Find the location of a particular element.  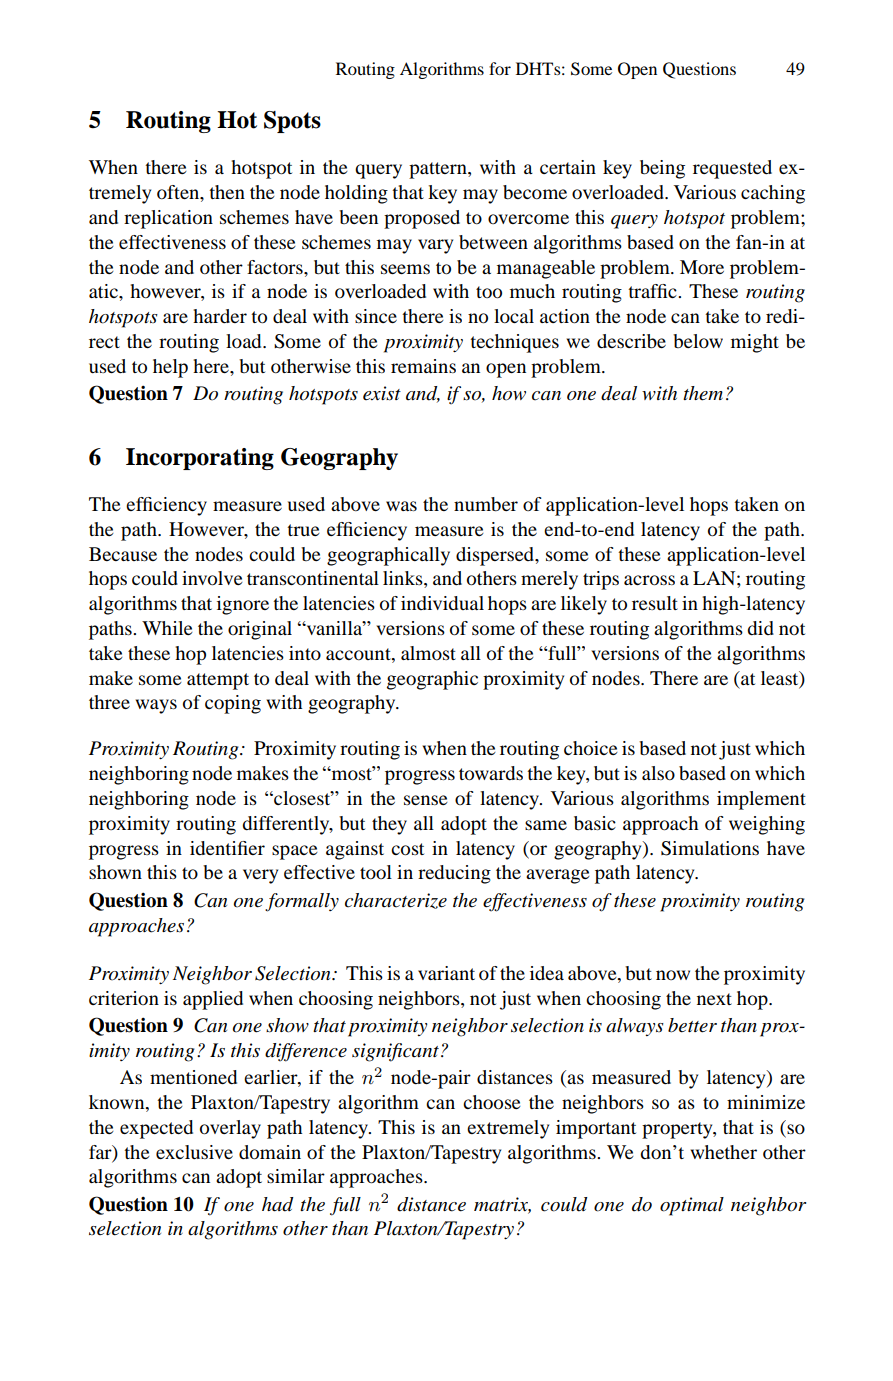

attempt is located at coordinates (218, 681).
